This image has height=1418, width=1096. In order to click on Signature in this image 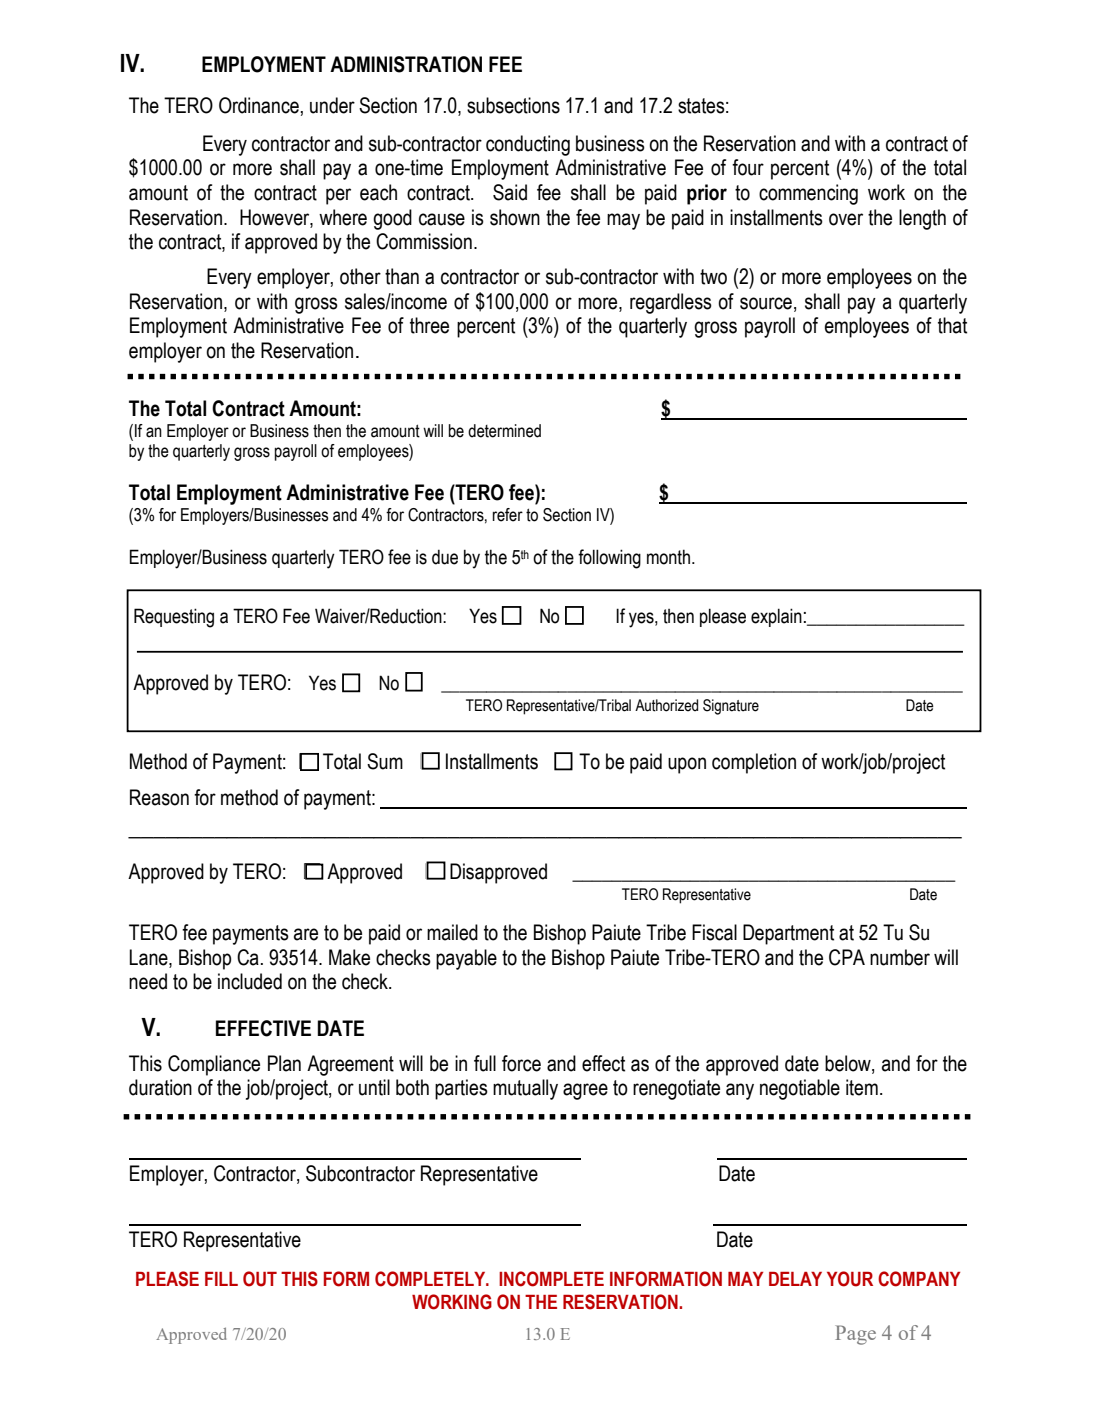, I will do `click(731, 707)`.
